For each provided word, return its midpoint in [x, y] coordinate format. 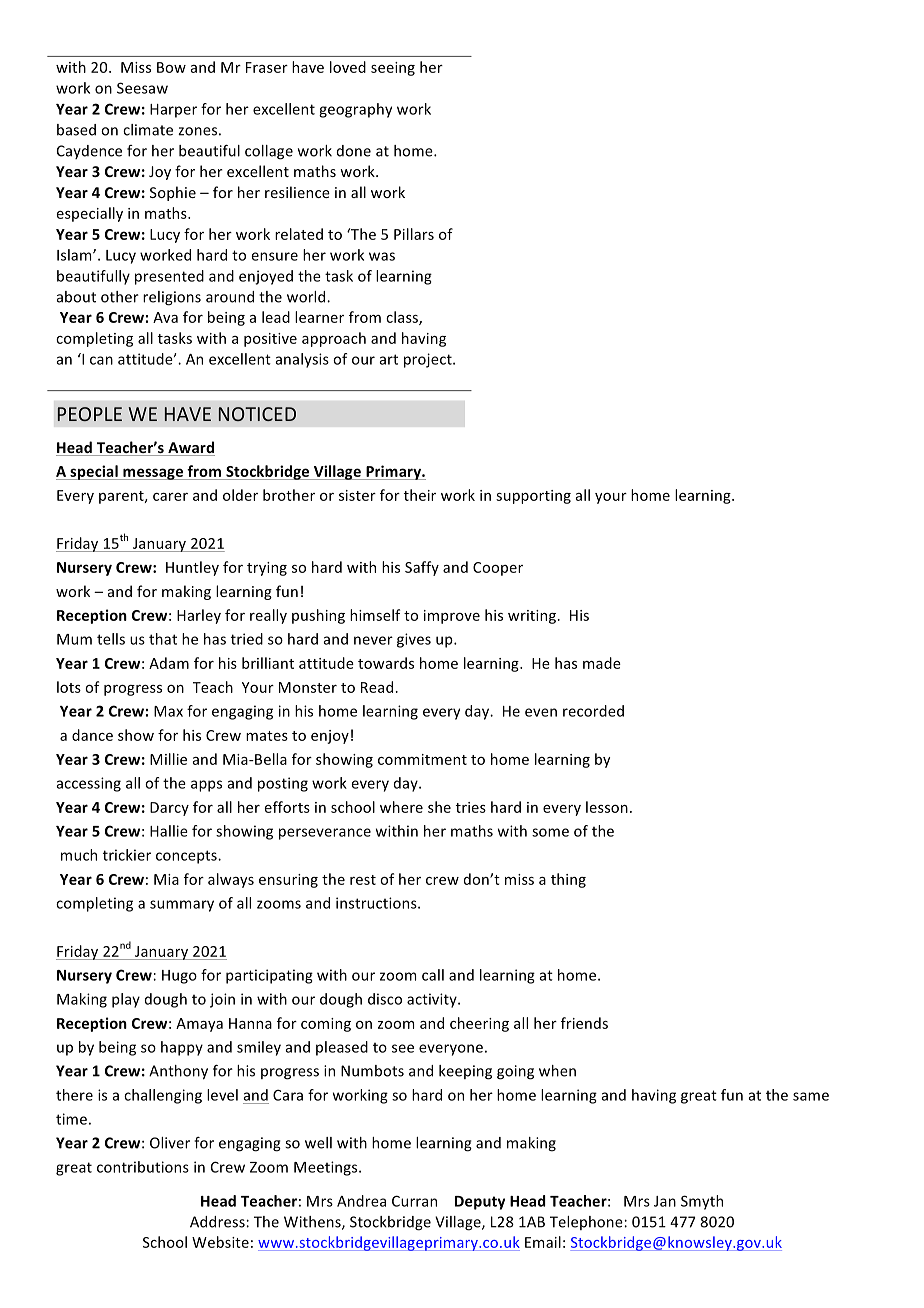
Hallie [169, 831]
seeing [393, 69]
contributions [143, 1167]
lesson [607, 807]
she [439, 807]
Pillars [414, 234]
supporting [533, 497]
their [419, 495]
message [153, 474]
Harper [173, 111]
